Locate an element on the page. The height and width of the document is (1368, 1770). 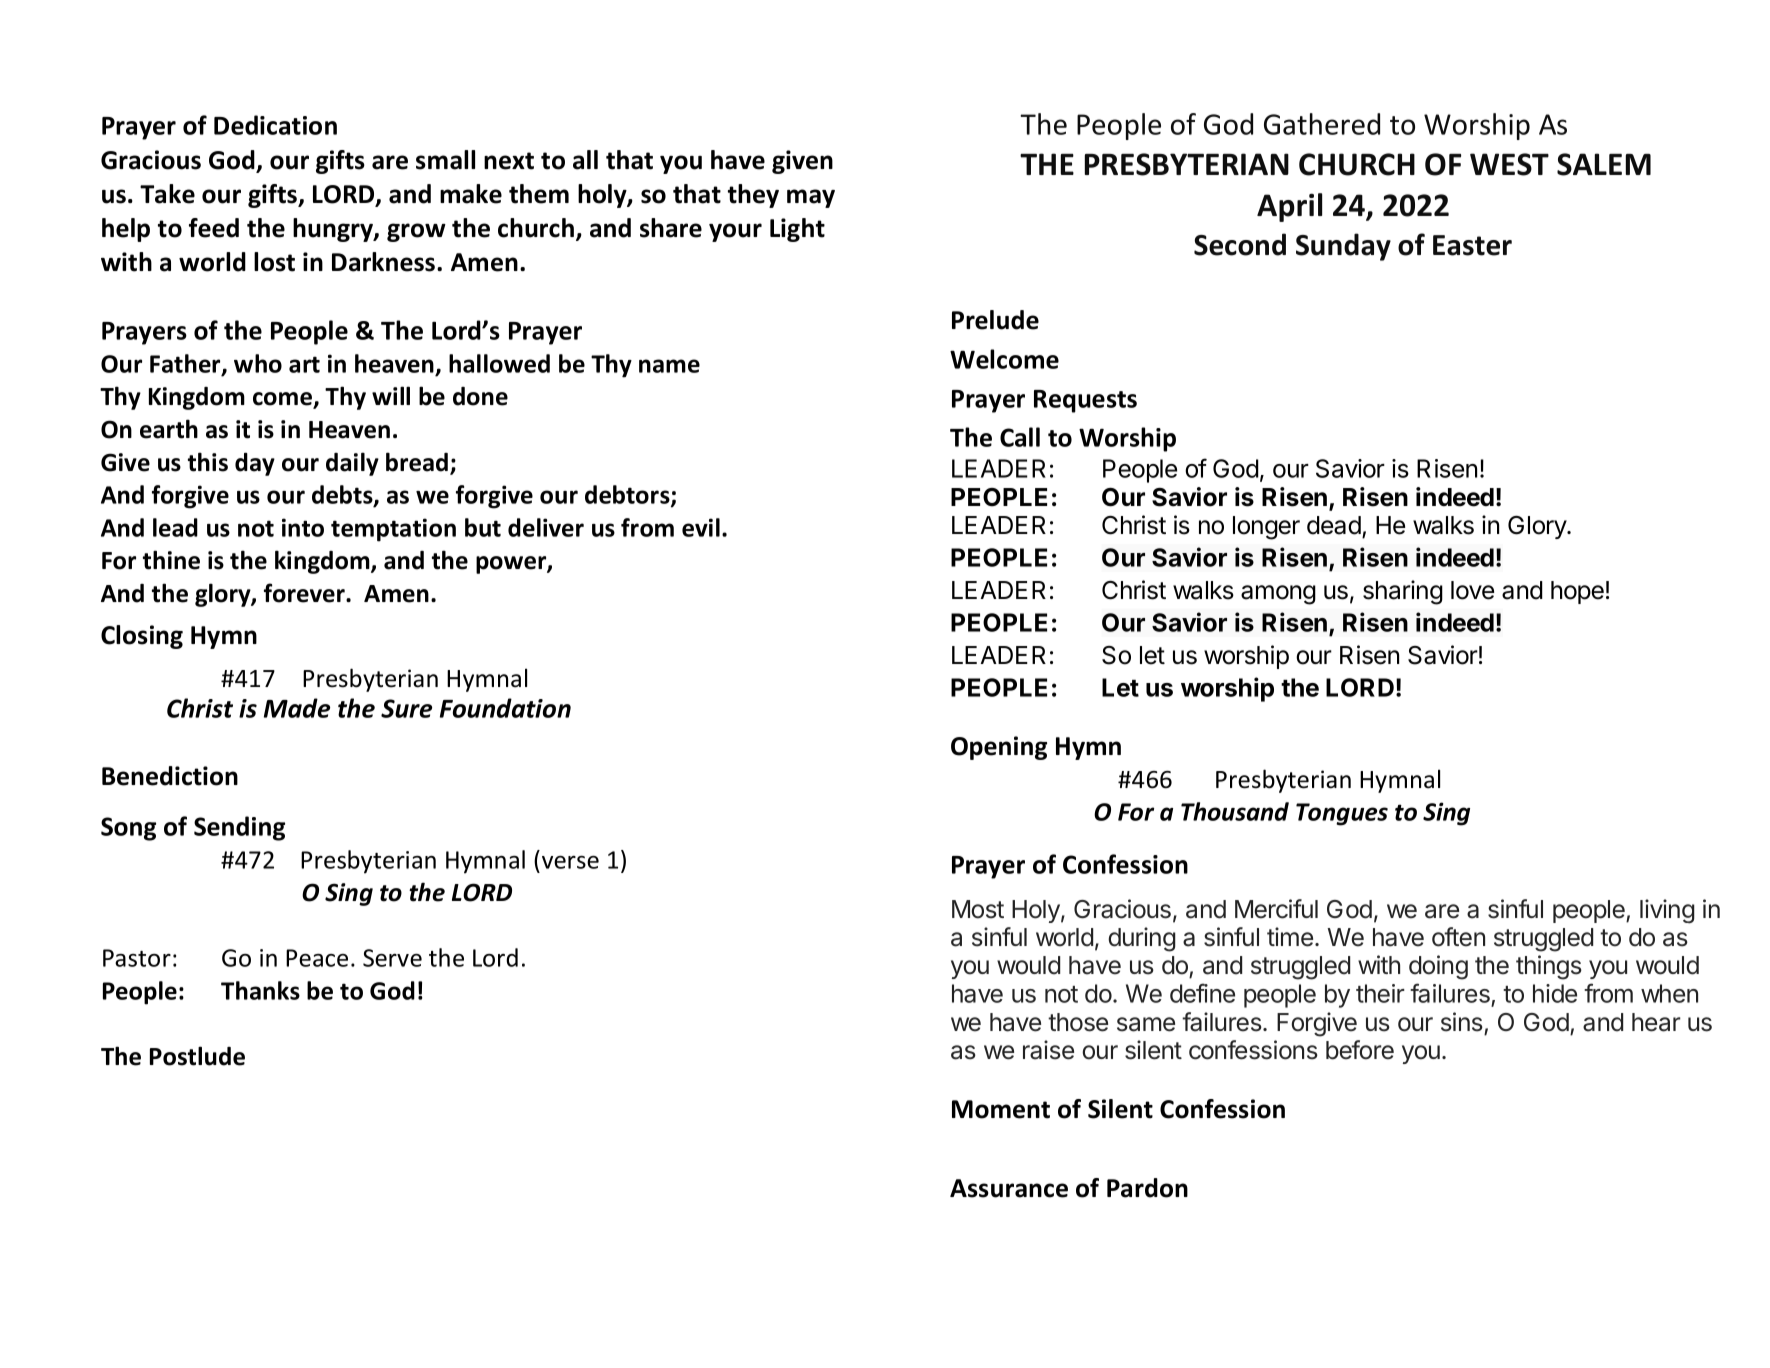
often is located at coordinates (1458, 937).
